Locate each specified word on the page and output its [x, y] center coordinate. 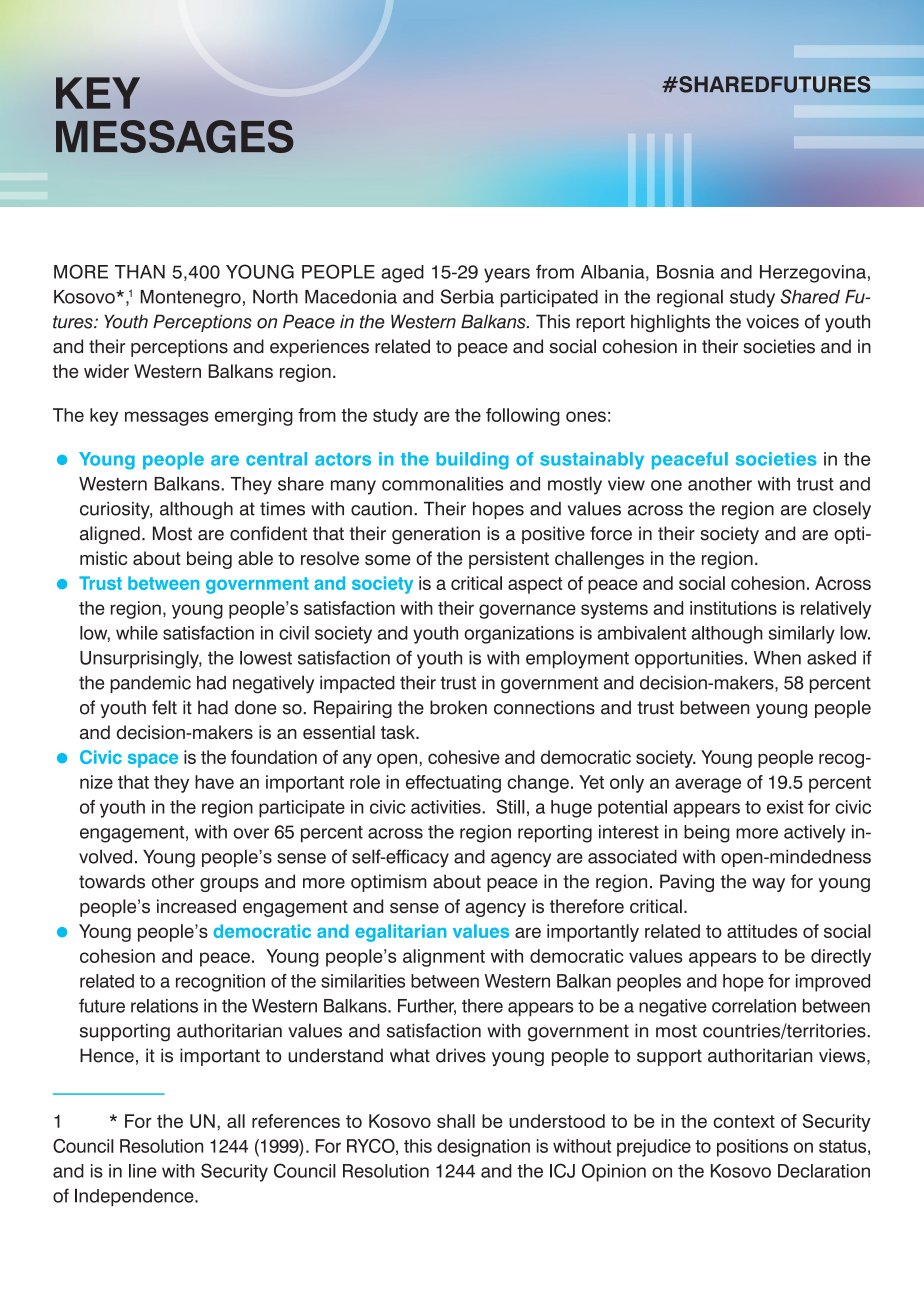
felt [164, 707]
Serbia [467, 296]
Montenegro [191, 299]
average [708, 785]
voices [772, 321]
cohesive [464, 757]
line [143, 1171]
